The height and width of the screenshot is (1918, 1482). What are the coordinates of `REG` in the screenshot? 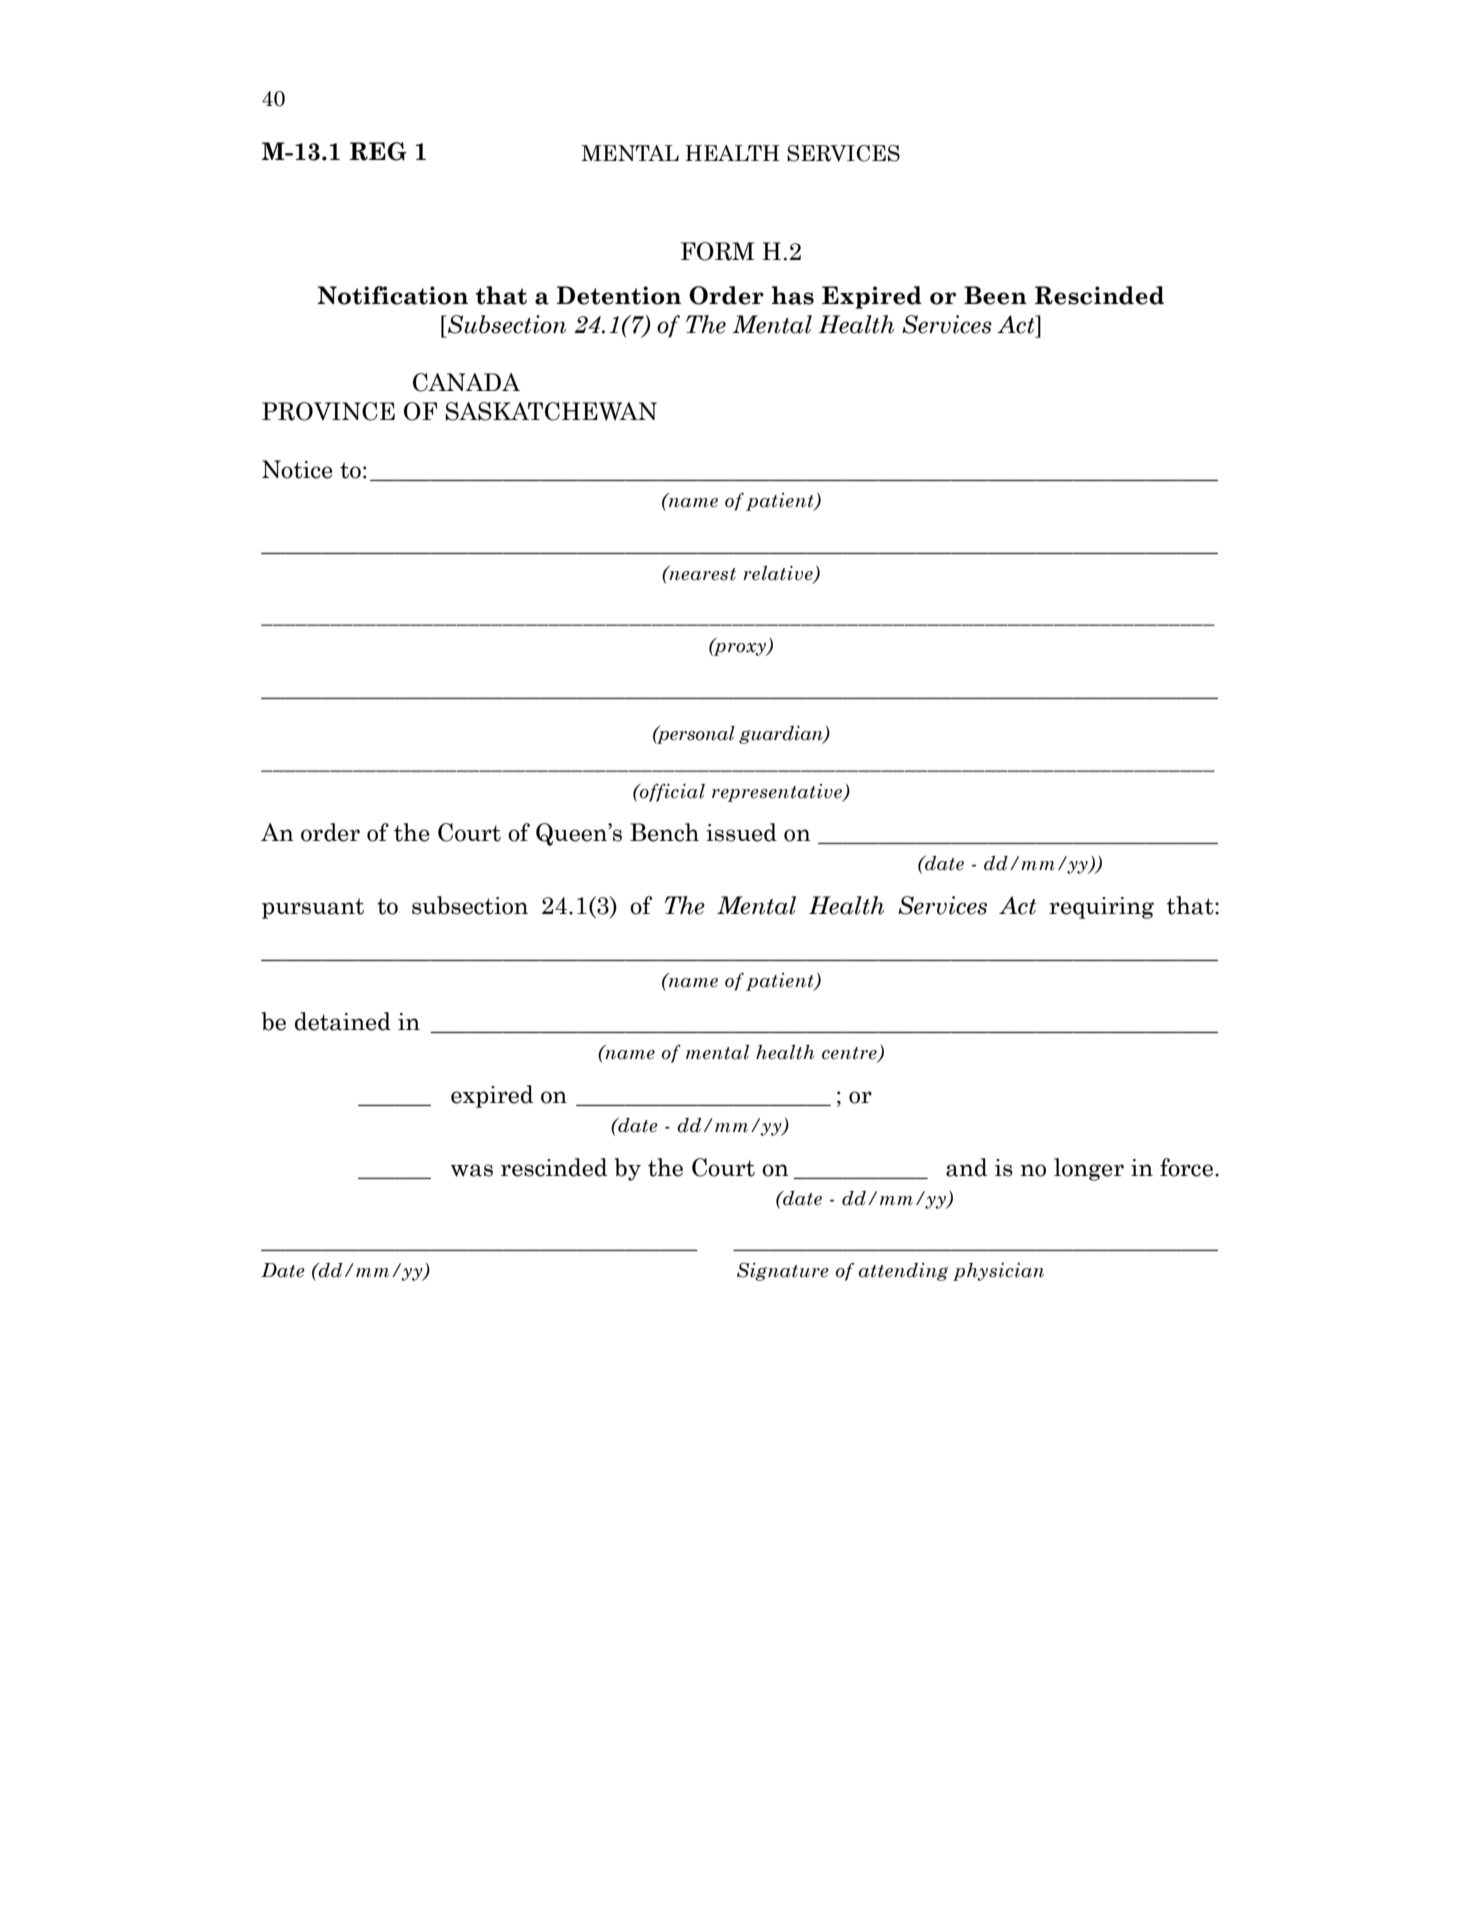 It's located at (378, 151).
